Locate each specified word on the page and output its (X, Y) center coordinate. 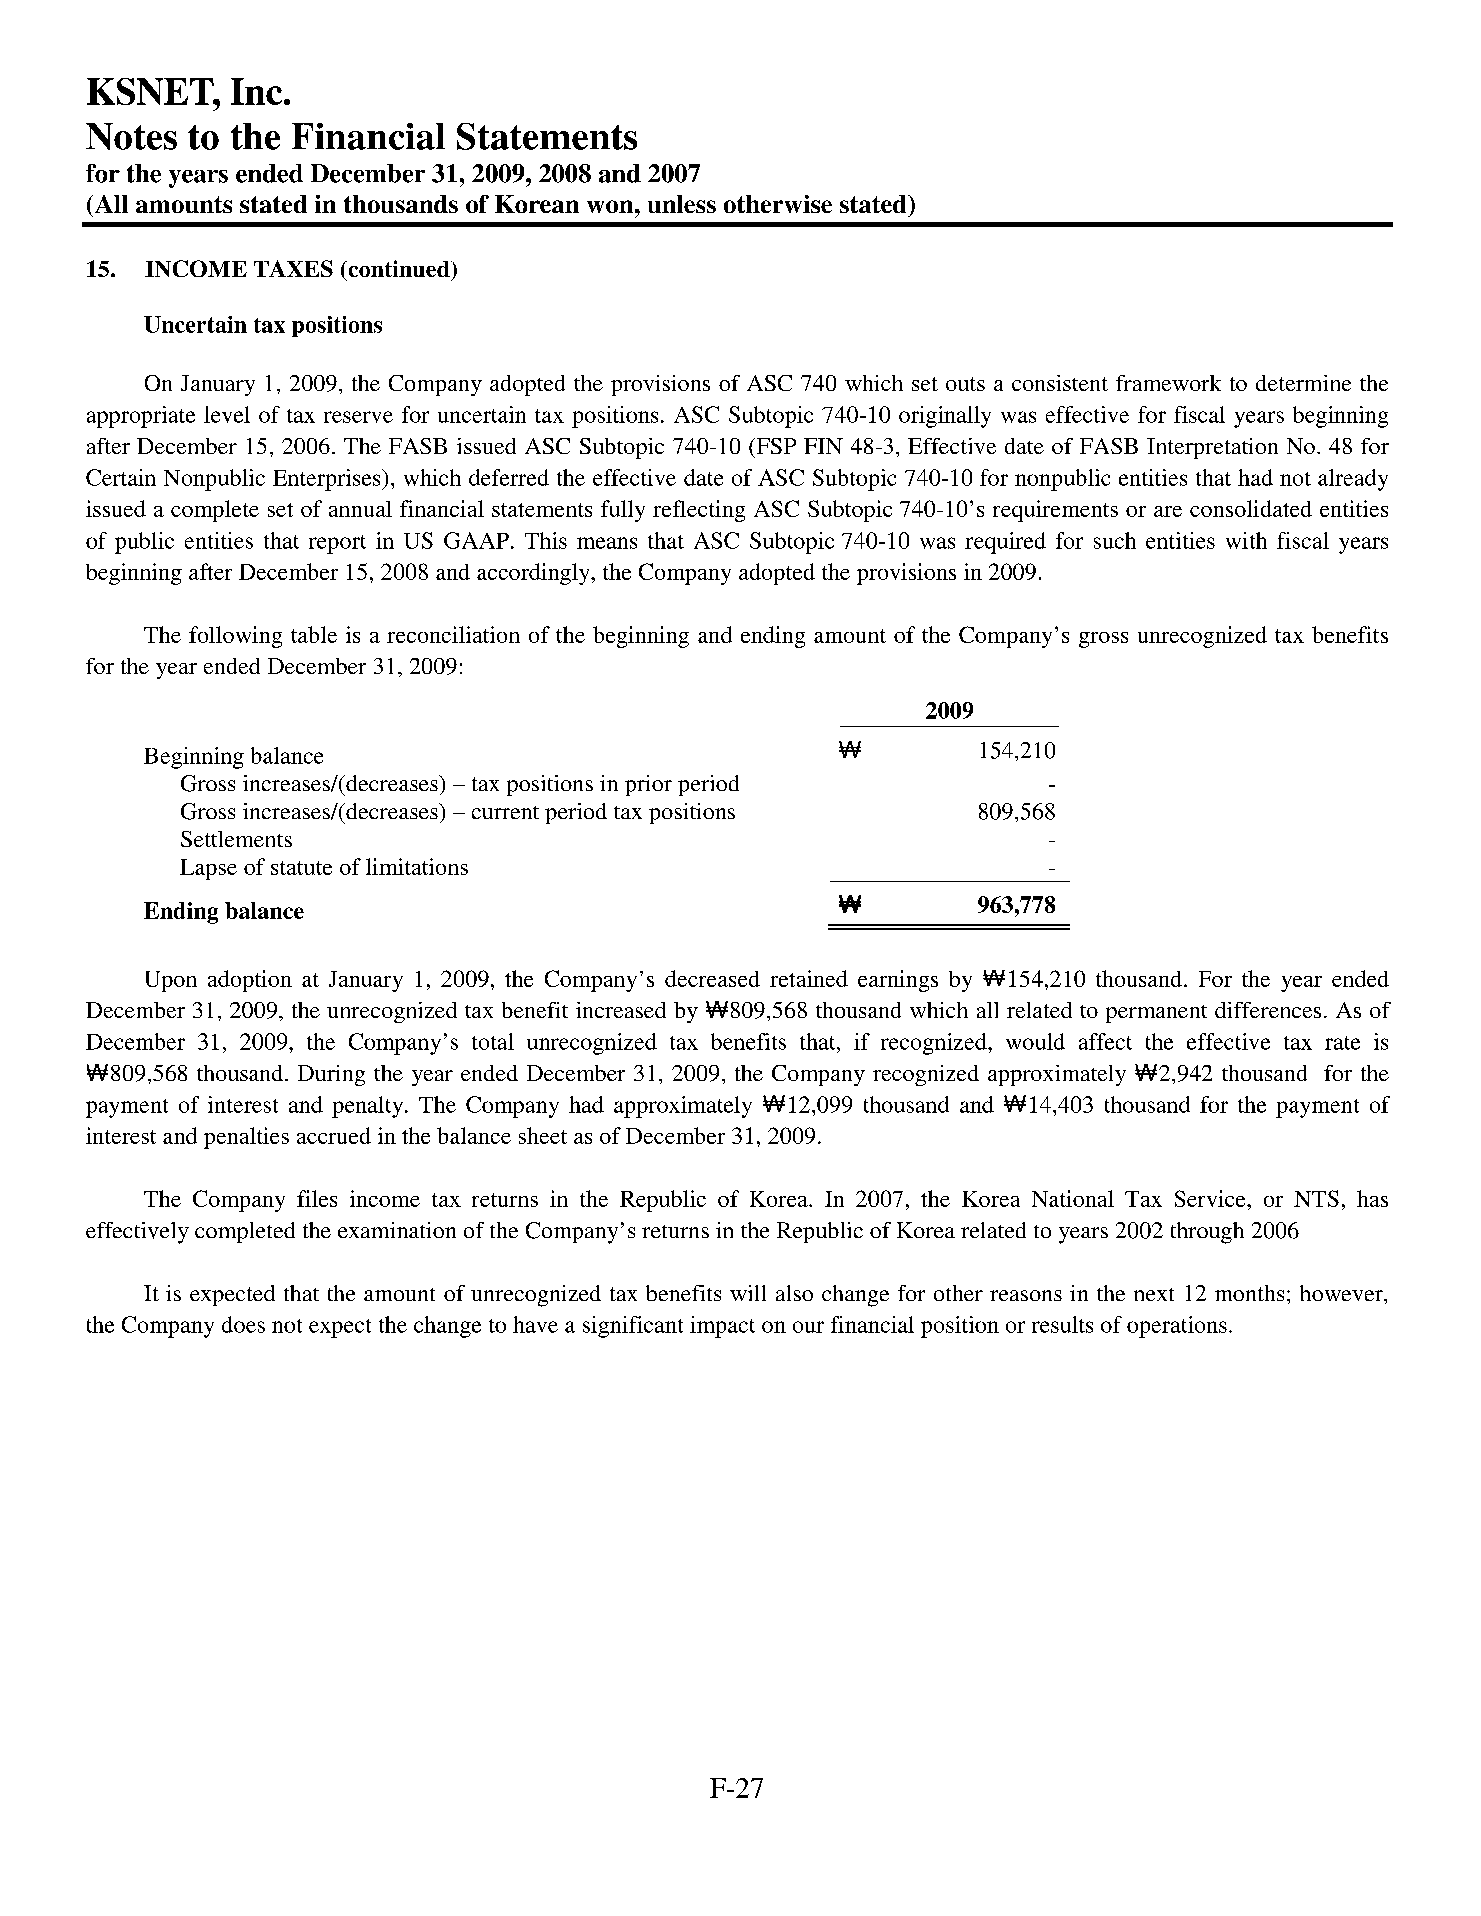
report (337, 544)
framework (1168, 383)
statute (301, 868)
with (1246, 540)
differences (1268, 1010)
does (243, 1324)
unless (682, 204)
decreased (712, 978)
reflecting (699, 511)
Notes (131, 136)
